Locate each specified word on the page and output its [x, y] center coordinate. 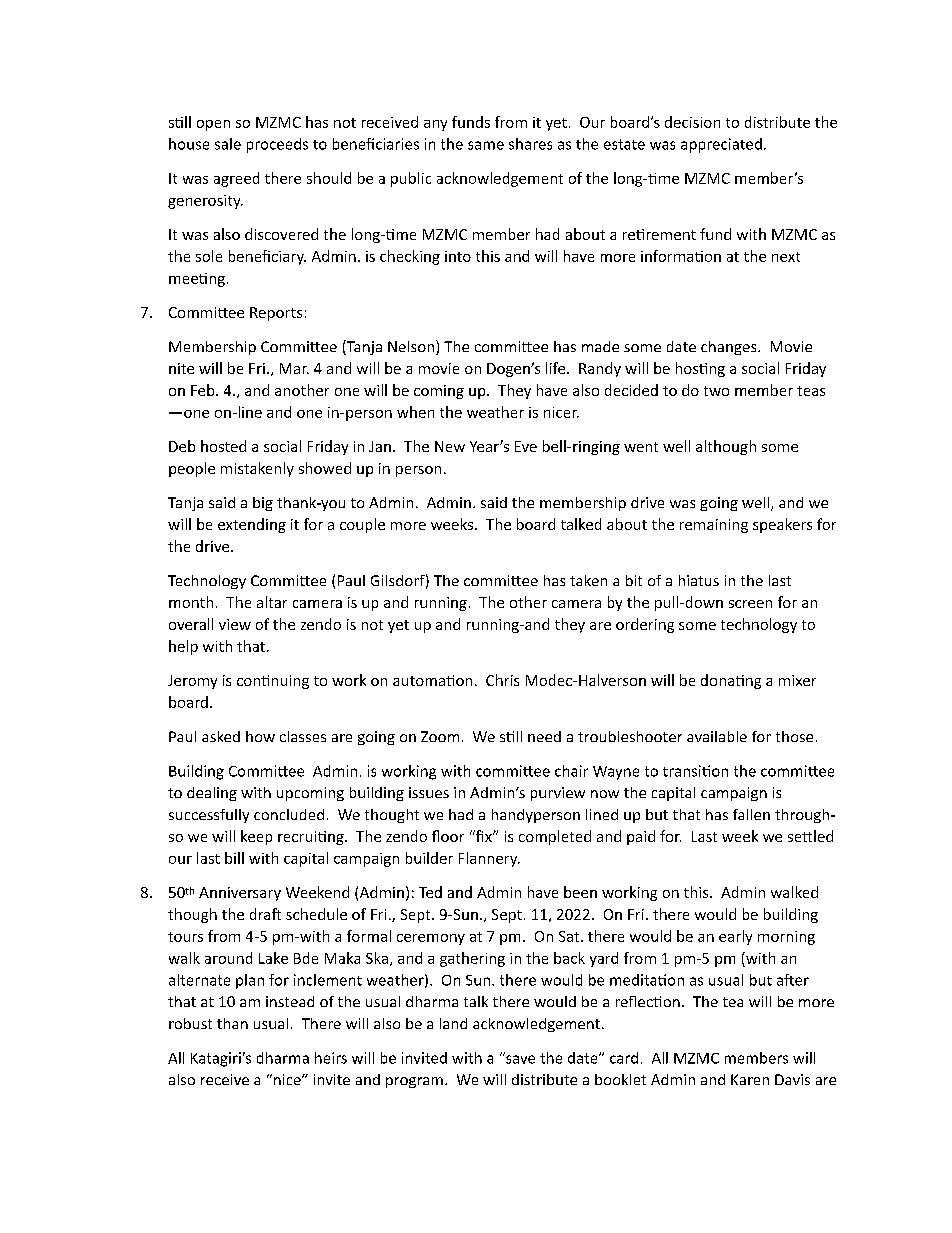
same [486, 145]
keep [256, 837]
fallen [751, 814]
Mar [294, 368]
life [557, 368]
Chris [502, 680]
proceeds [277, 145]
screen [750, 604]
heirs [331, 1058]
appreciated [721, 145]
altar [272, 602]
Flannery [489, 859]
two [716, 391]
